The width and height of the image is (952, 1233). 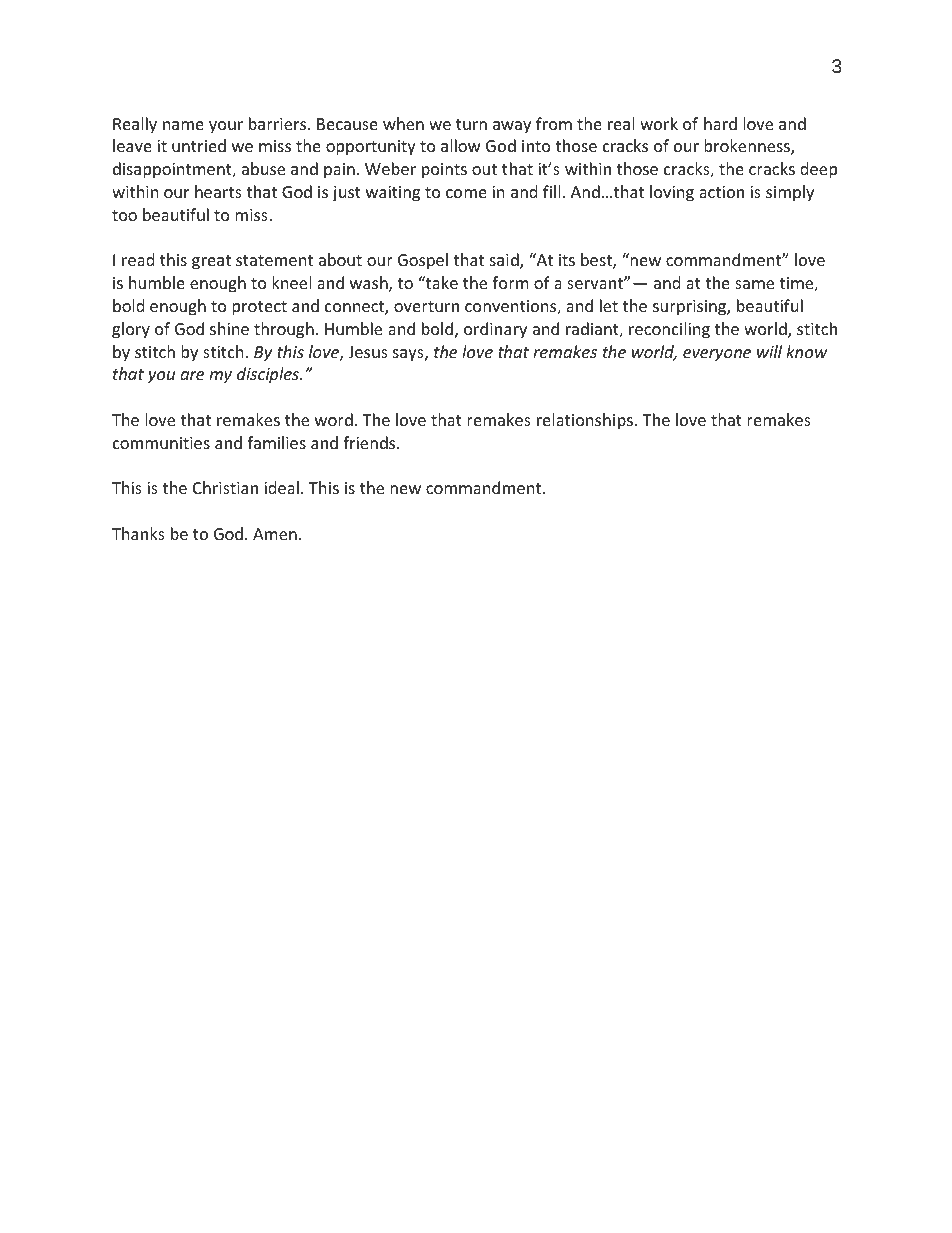 I want to click on action, so click(x=721, y=192).
